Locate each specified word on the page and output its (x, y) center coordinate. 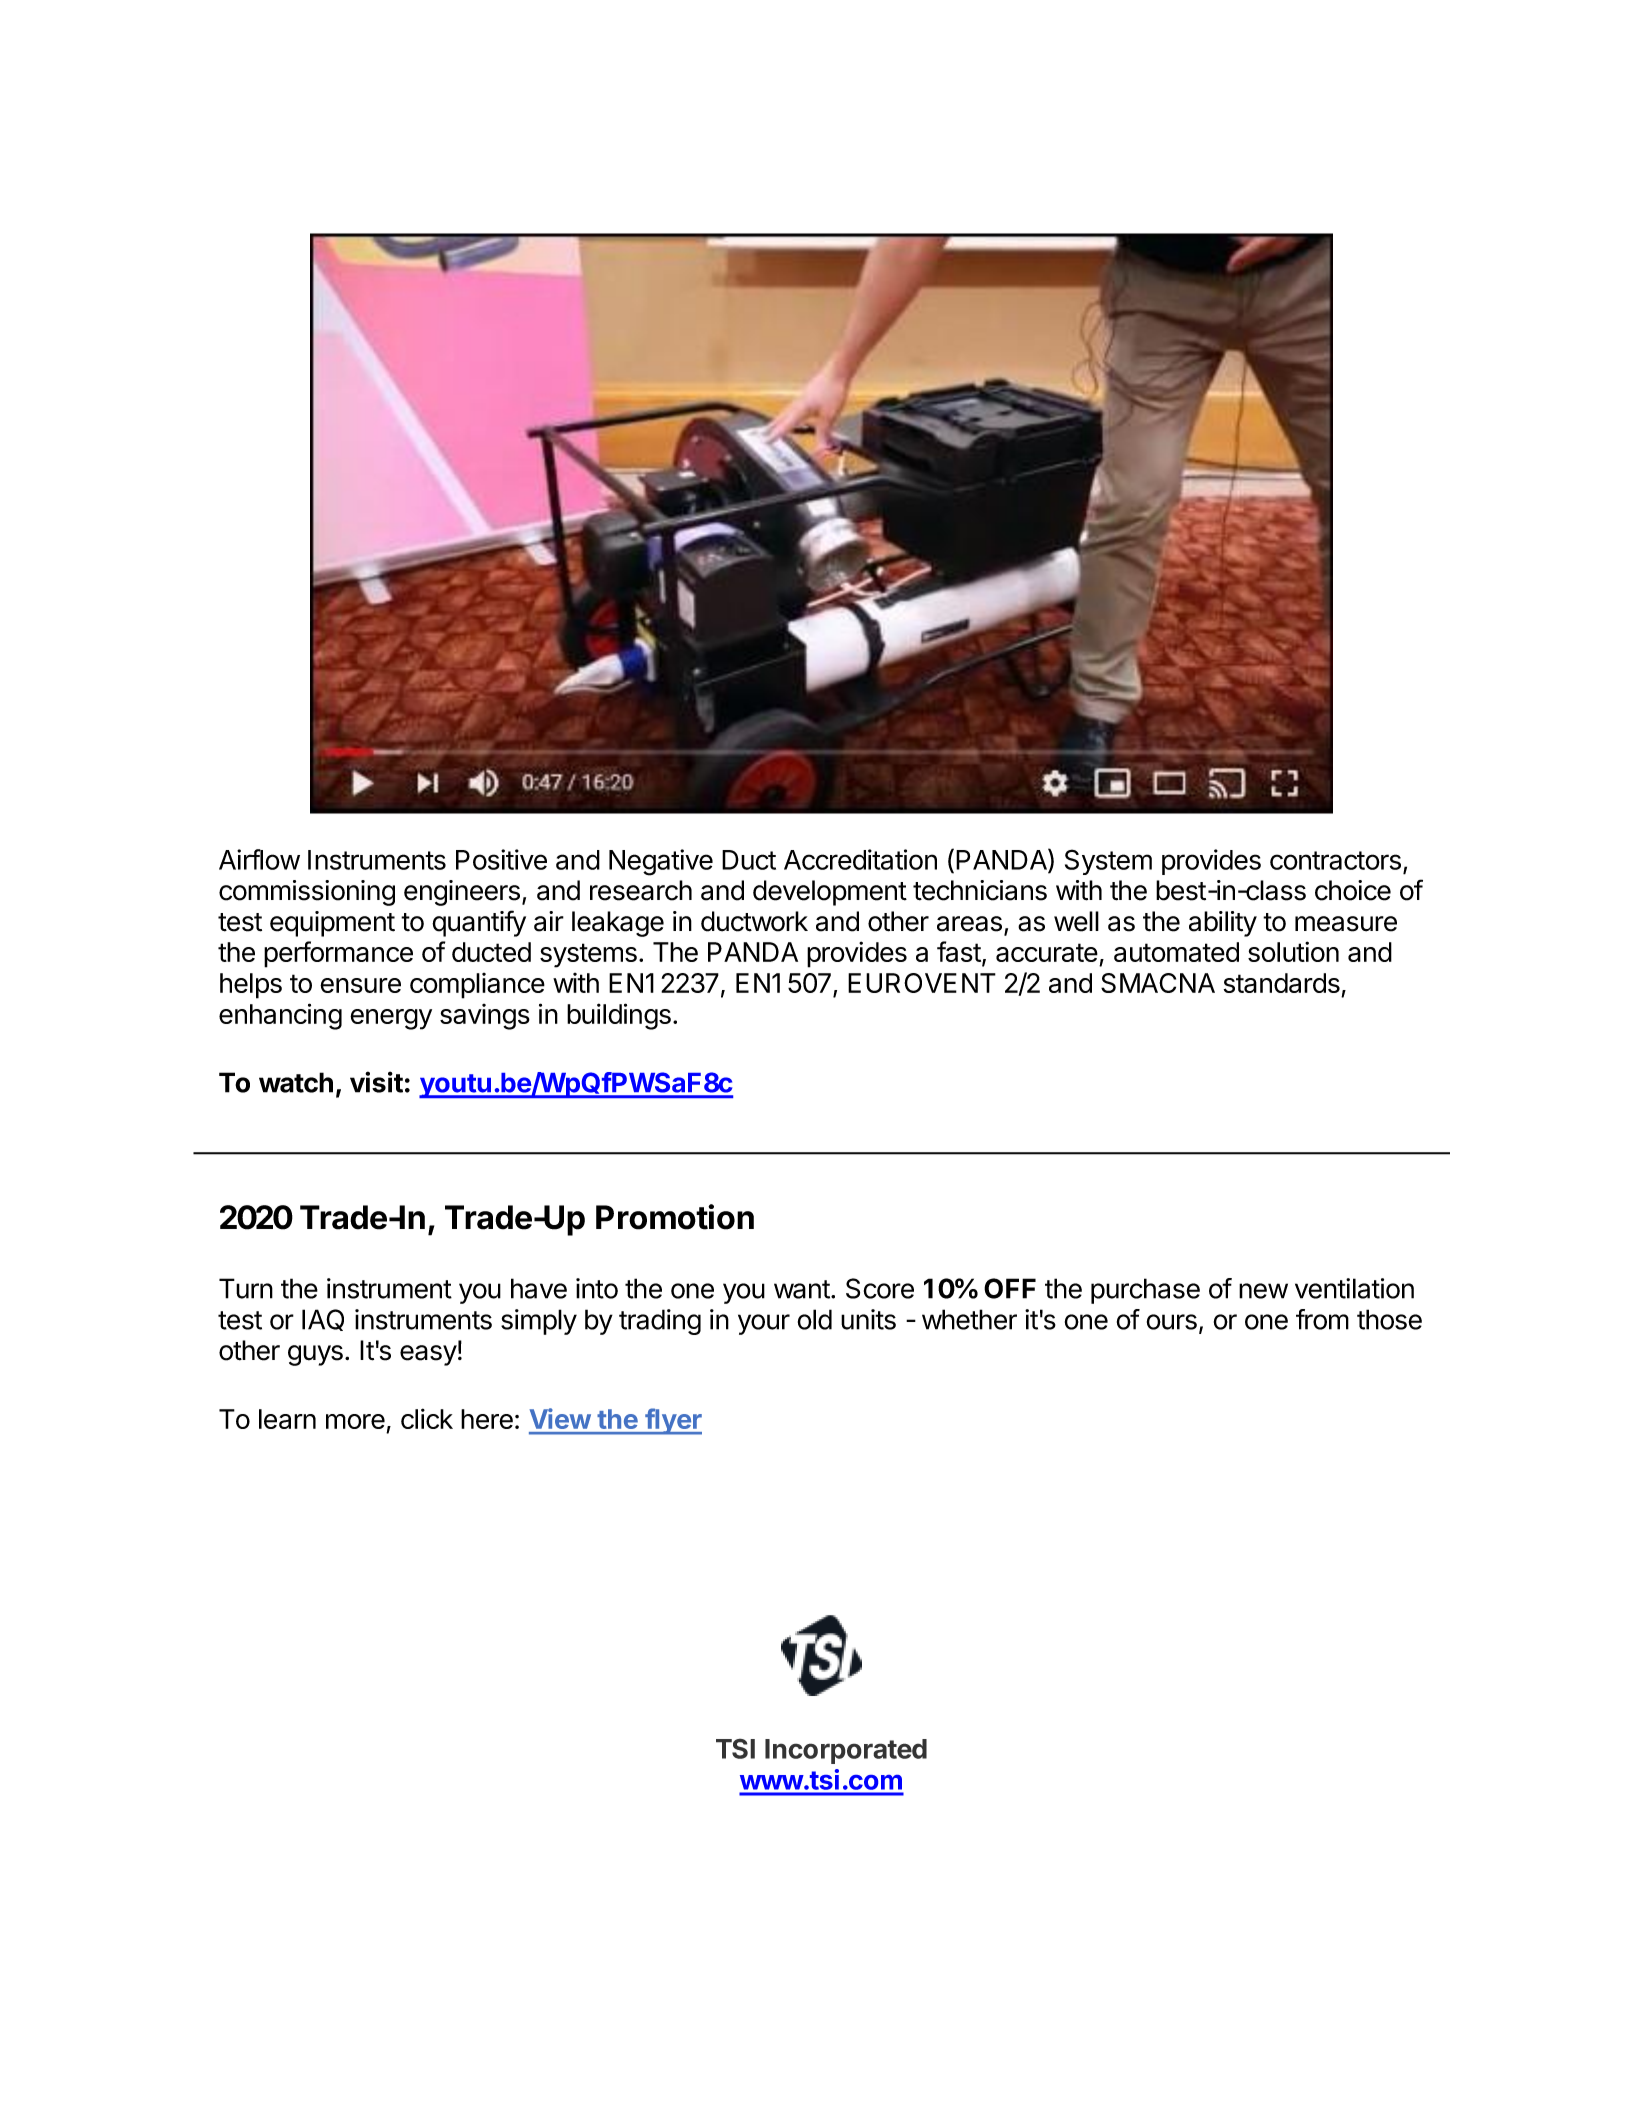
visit (376, 1082)
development (830, 893)
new (1263, 1291)
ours (1172, 1322)
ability (1223, 924)
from (1322, 1319)
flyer (672, 1421)
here (487, 1419)
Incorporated (846, 1751)
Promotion (675, 1217)
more (355, 1421)
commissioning (307, 893)
